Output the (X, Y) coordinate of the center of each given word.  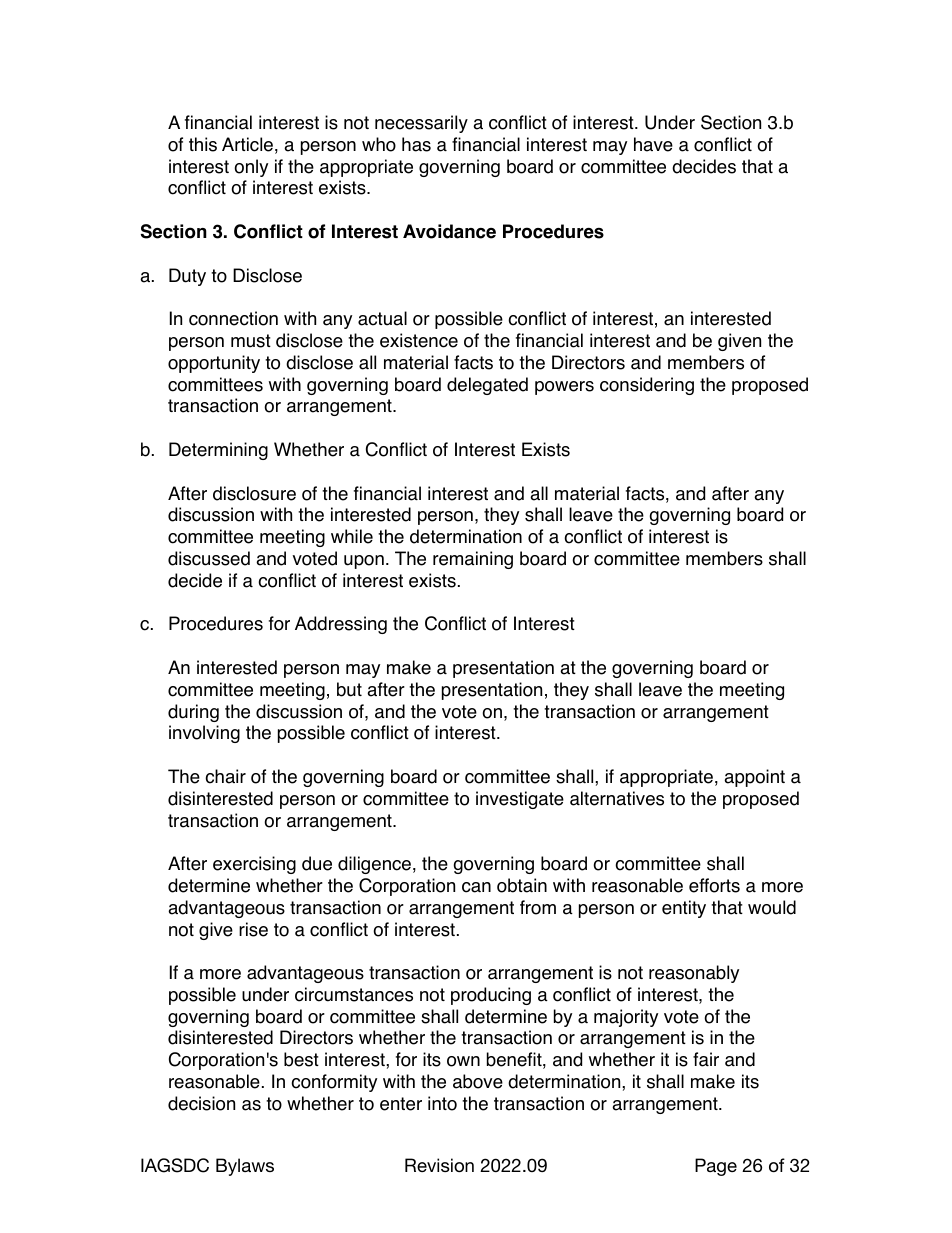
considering (647, 386)
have (653, 144)
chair (225, 776)
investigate (520, 800)
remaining (473, 560)
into (442, 1103)
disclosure (254, 493)
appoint (754, 778)
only (251, 168)
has (416, 144)
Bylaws (245, 1167)
